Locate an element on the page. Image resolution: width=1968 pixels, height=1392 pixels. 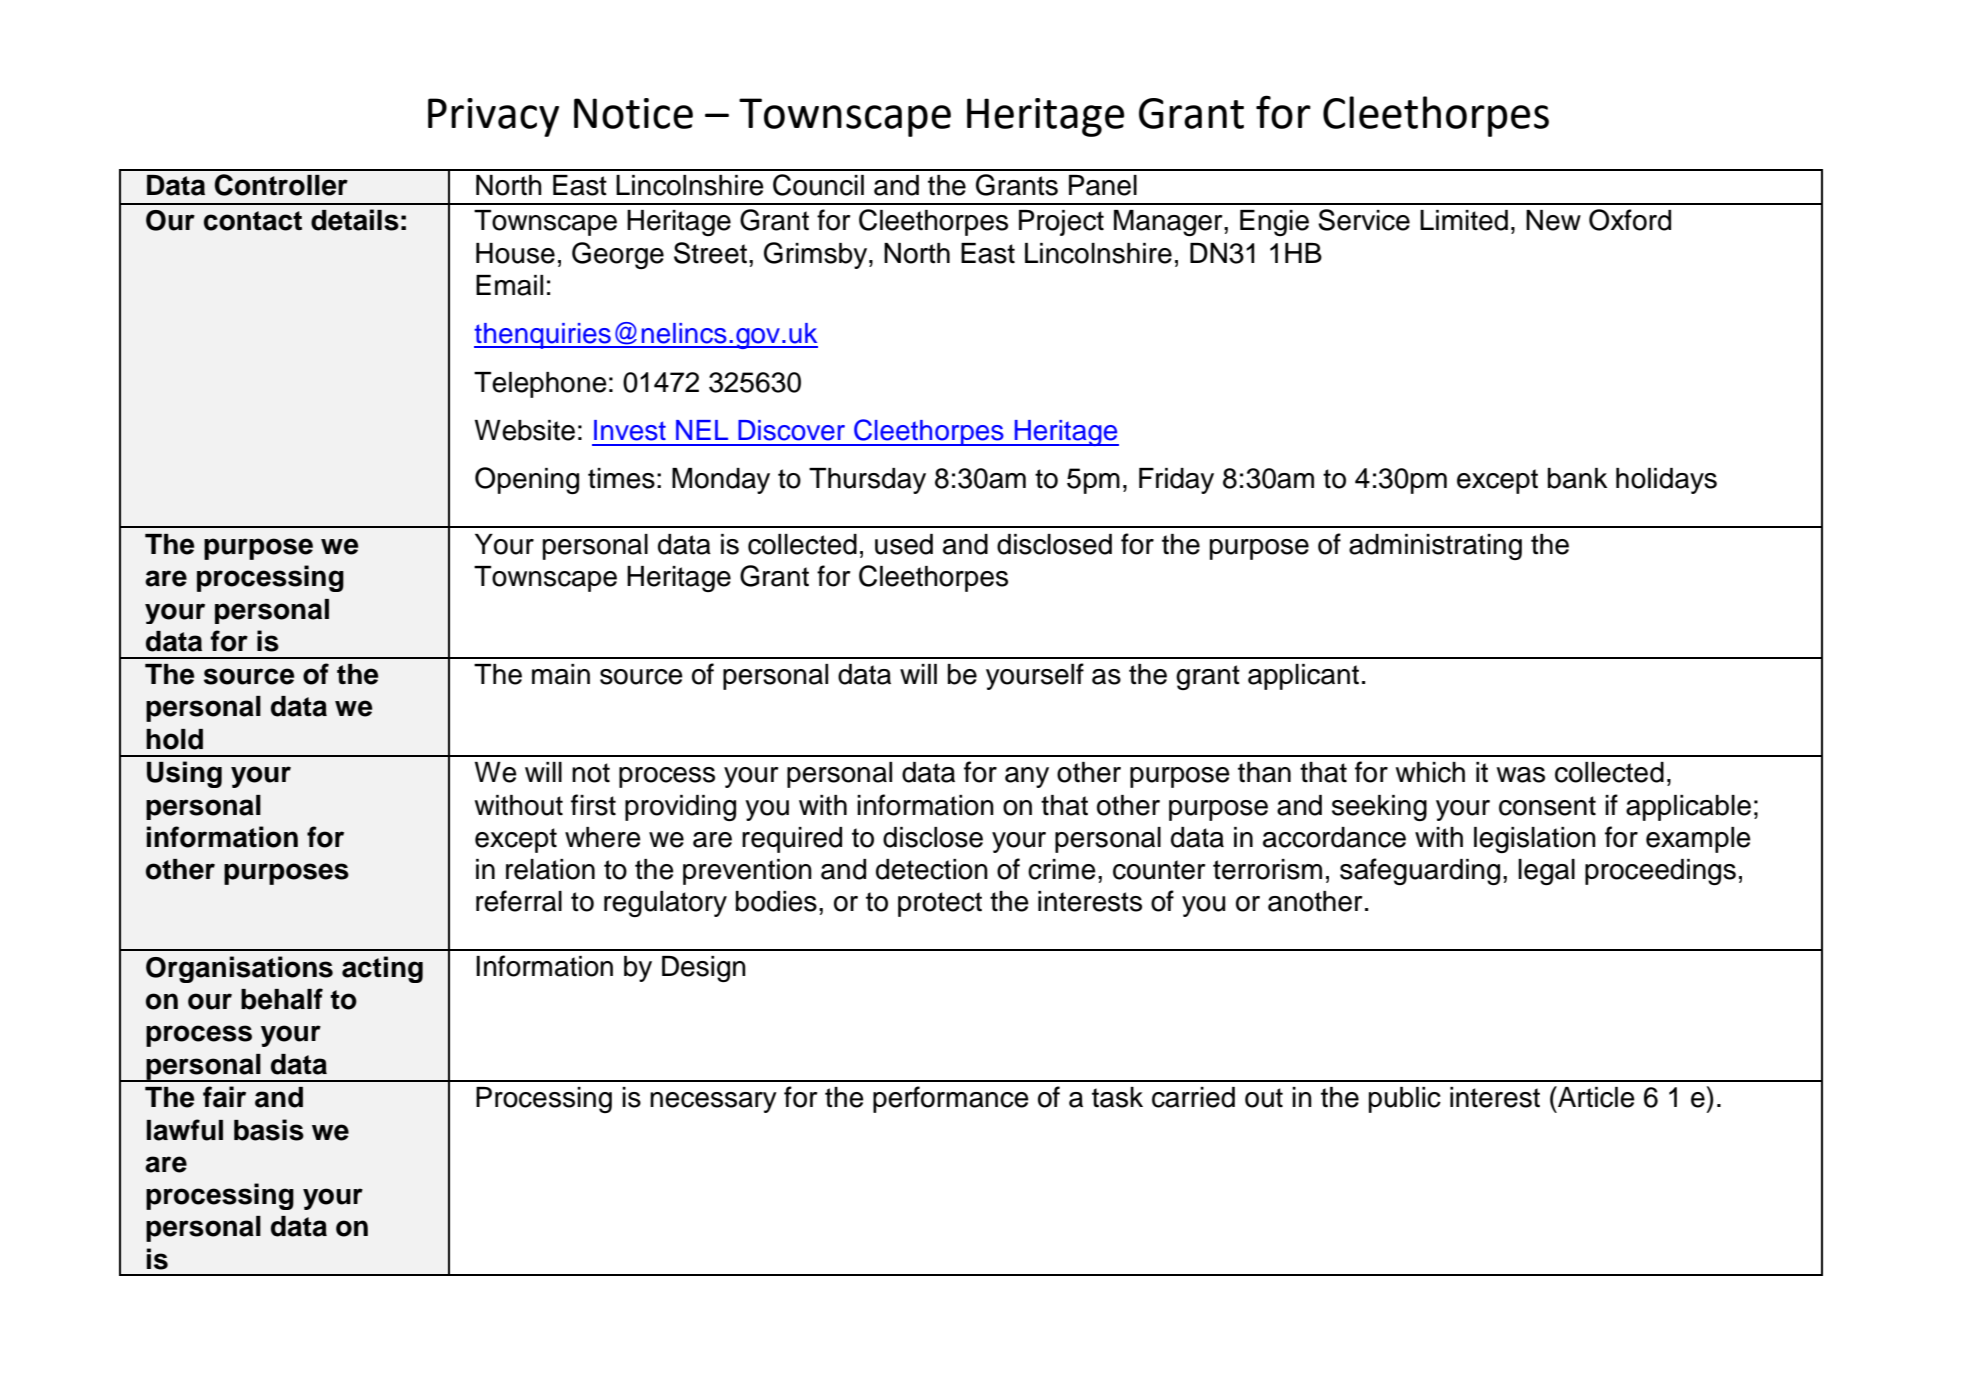
Council is located at coordinates (818, 185).
